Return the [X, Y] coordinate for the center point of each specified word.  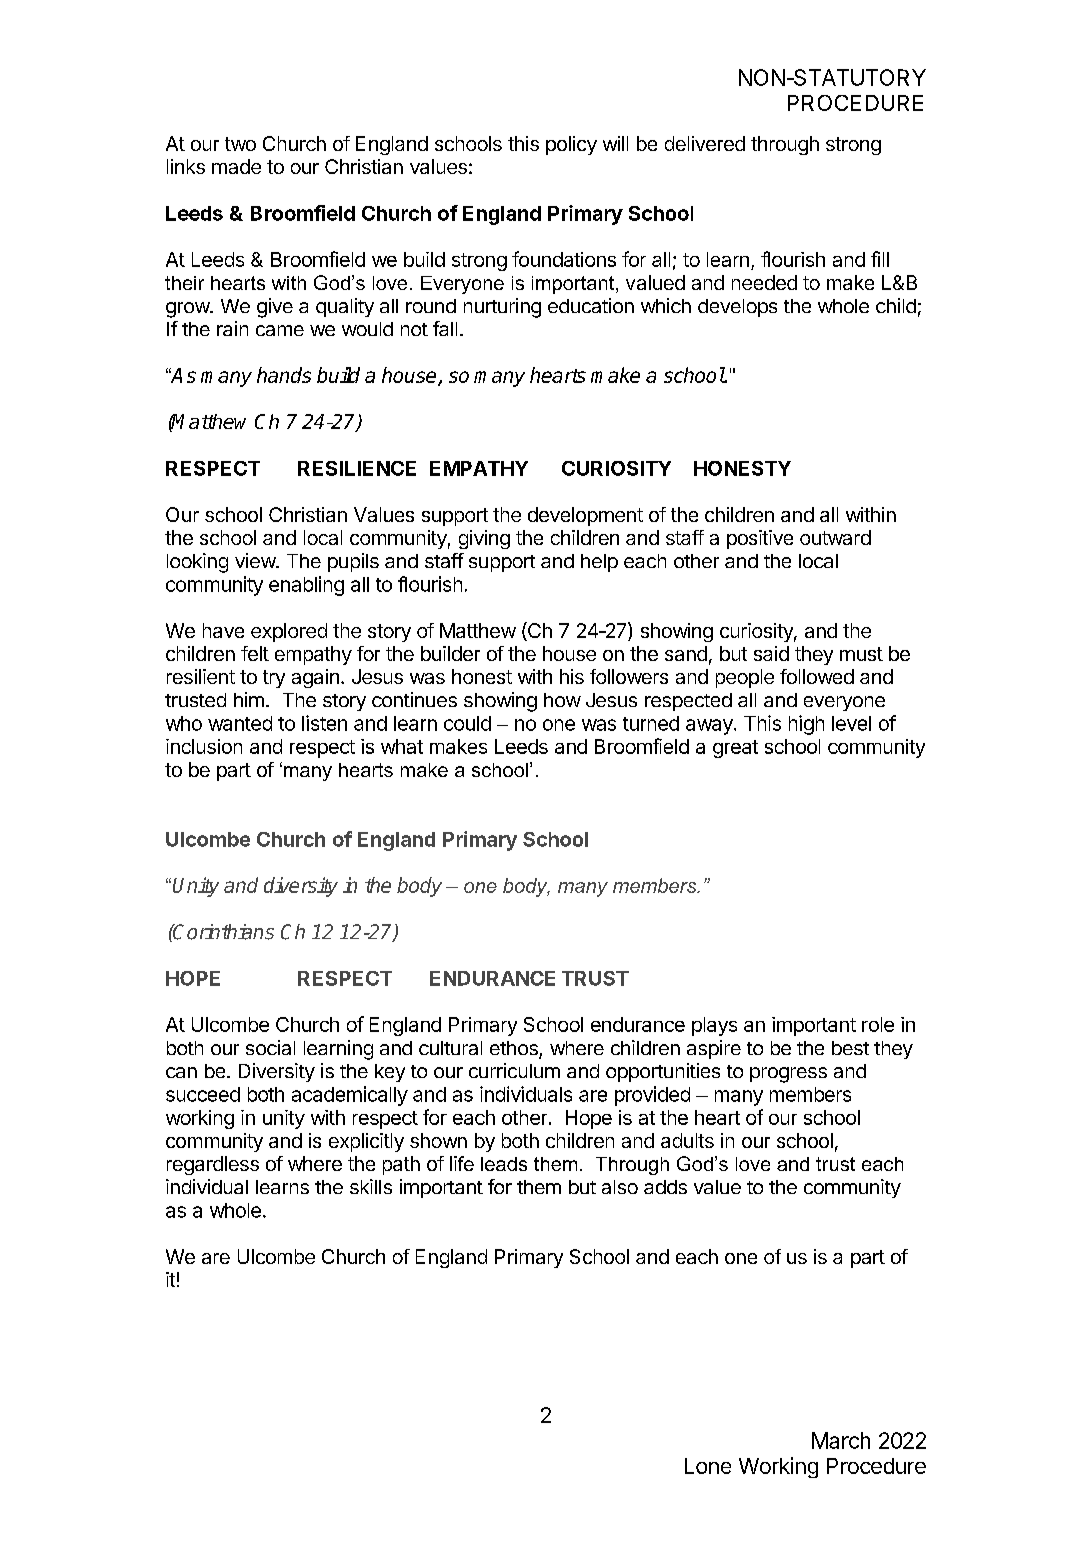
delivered [705, 143]
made [236, 166]
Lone [708, 1466]
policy [571, 145]
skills [371, 1186]
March [841, 1440]
